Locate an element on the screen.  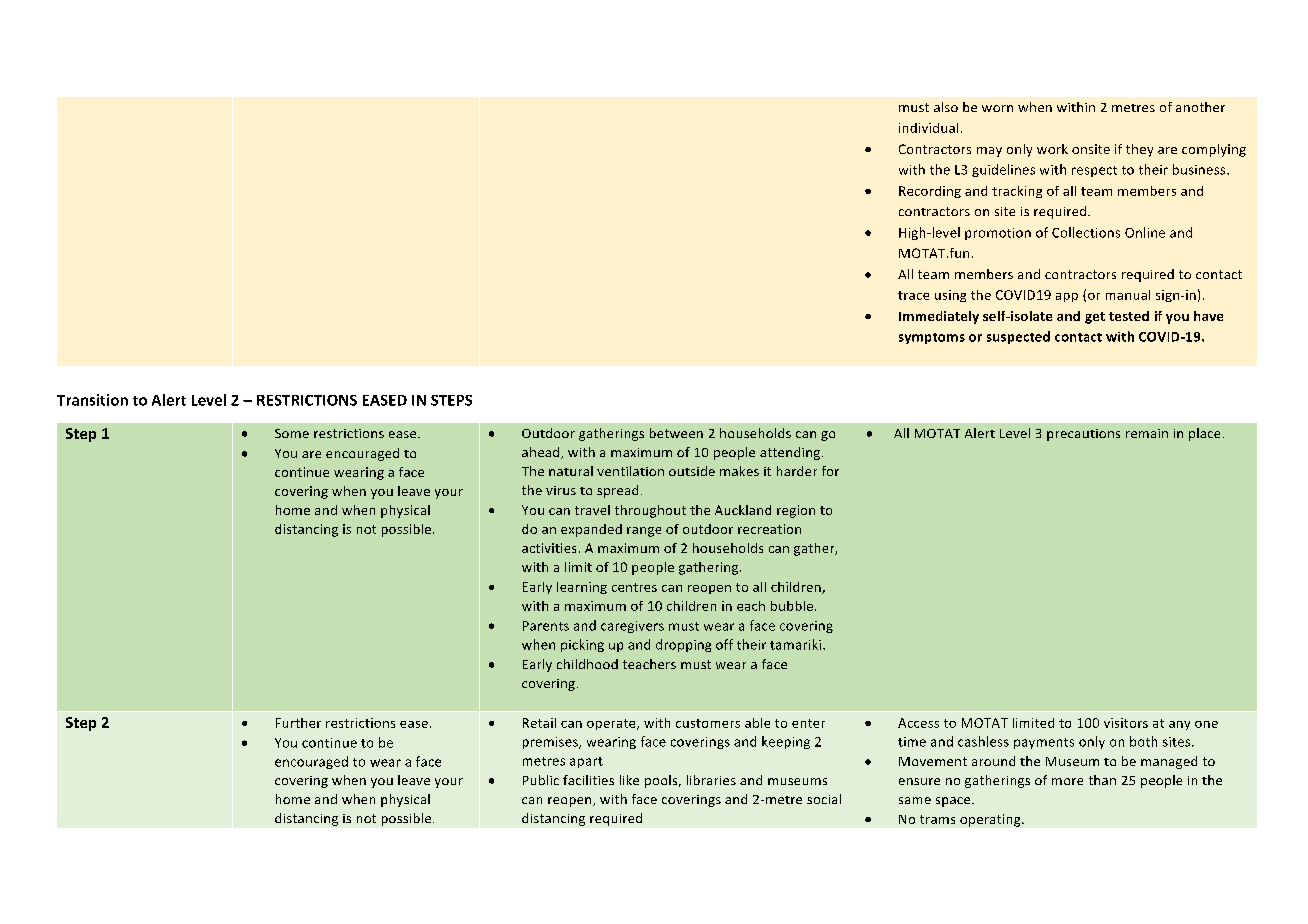
also is located at coordinates (946, 107).
